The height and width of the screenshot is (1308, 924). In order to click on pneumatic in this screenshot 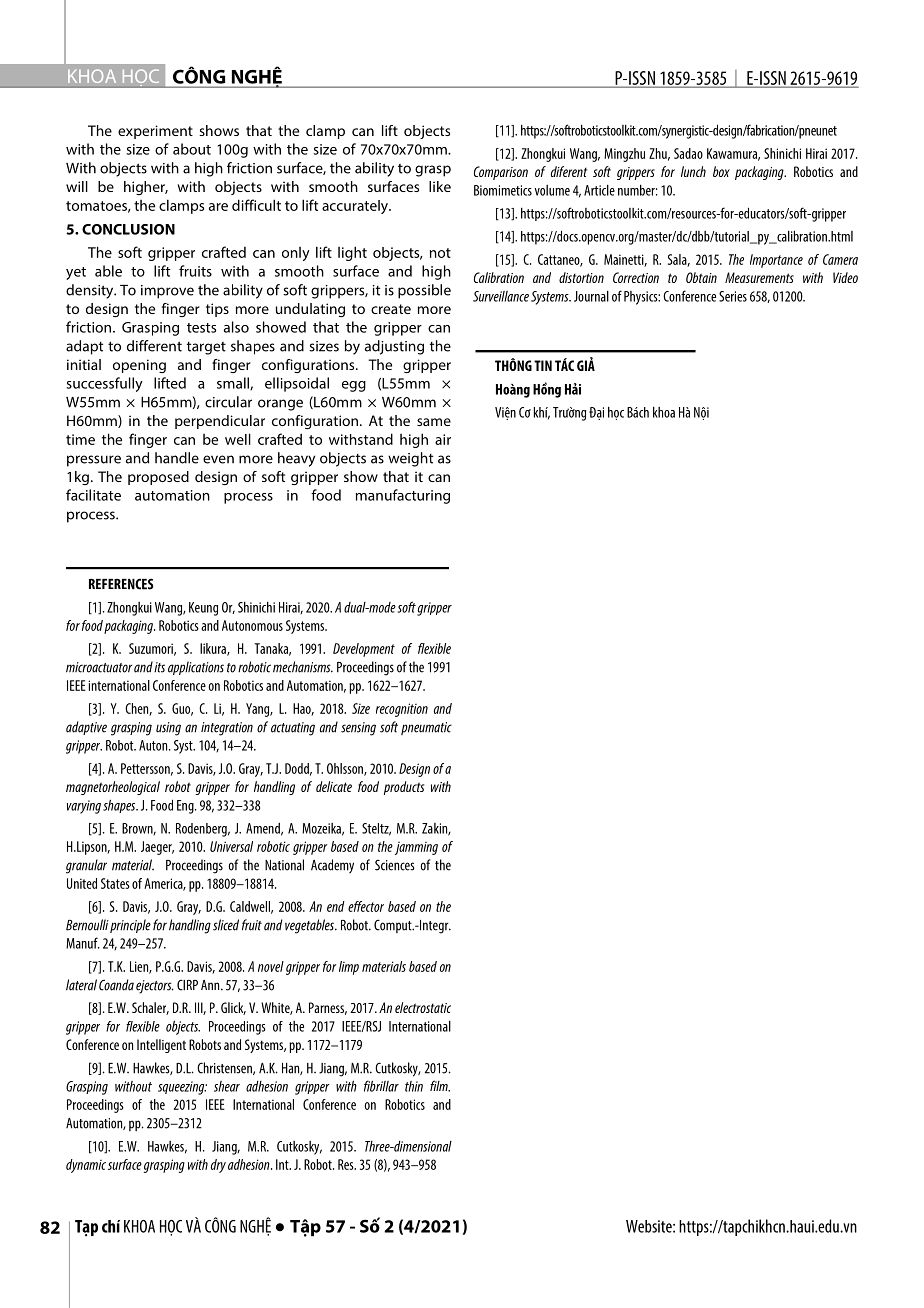, I will do `click(426, 728)`.
